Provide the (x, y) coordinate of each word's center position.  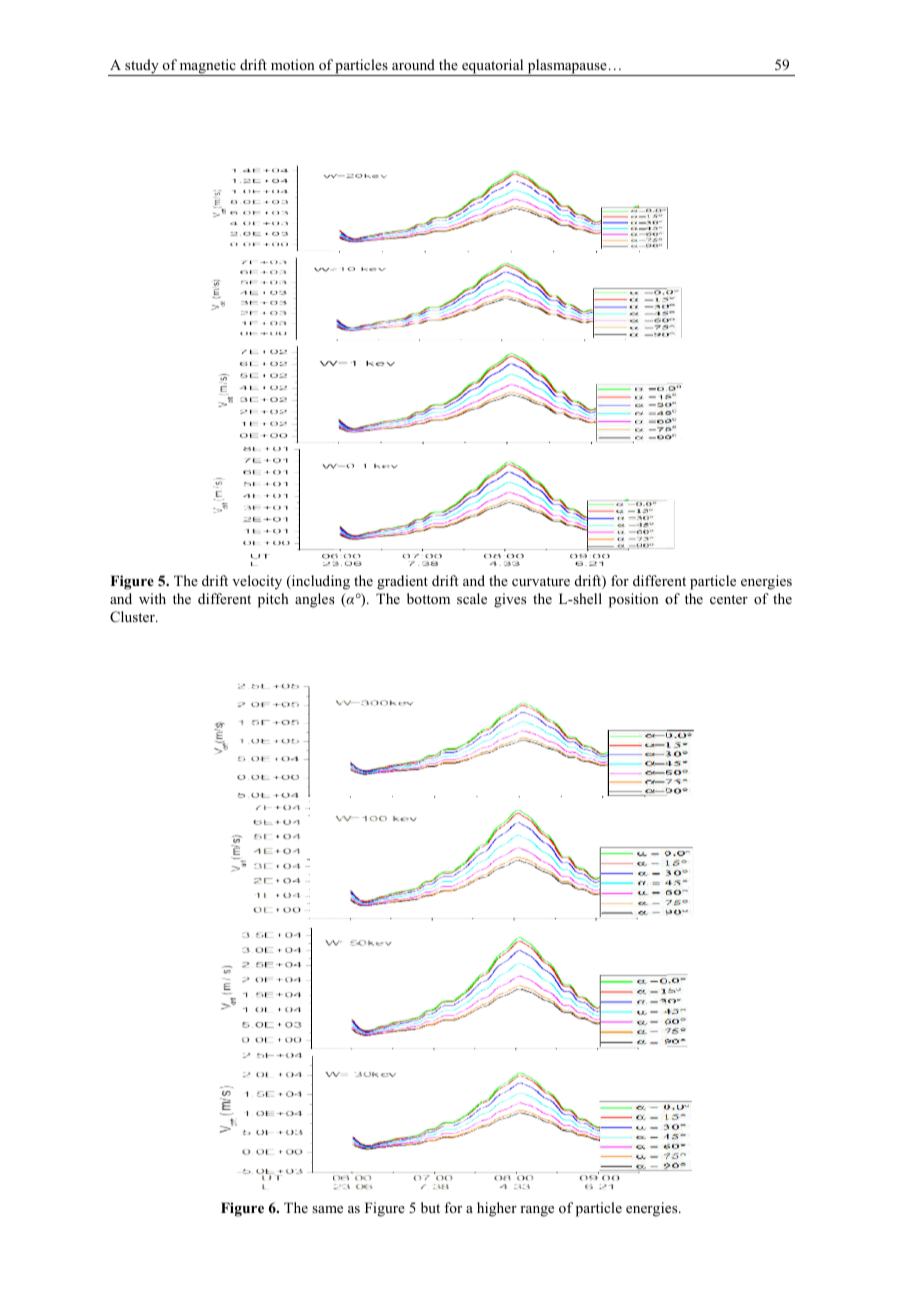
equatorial (493, 67)
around (413, 64)
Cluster (133, 617)
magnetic (208, 67)
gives (510, 600)
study (142, 67)
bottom (428, 598)
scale (472, 598)
